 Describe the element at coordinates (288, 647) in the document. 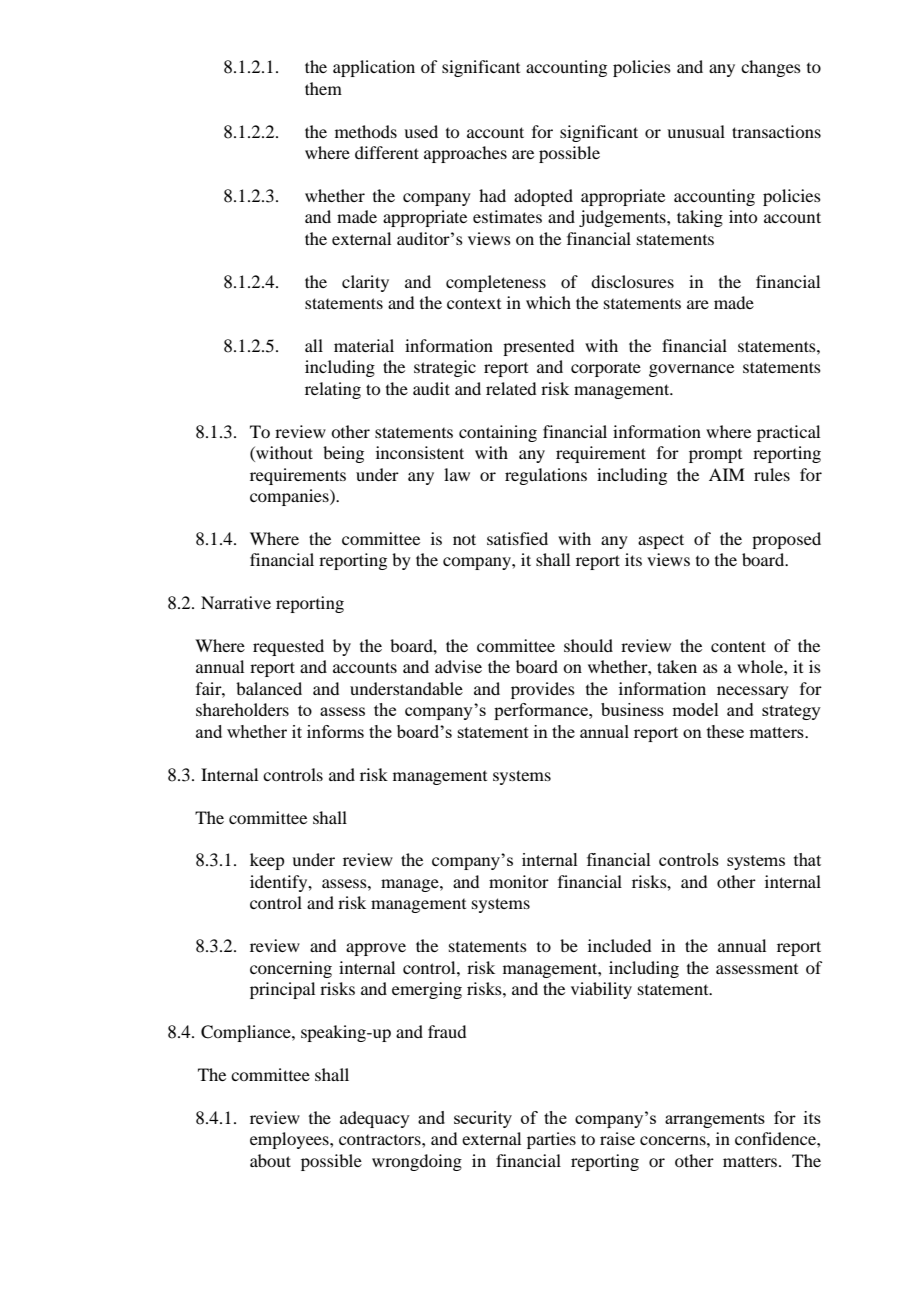

I see `requested` at that location.
